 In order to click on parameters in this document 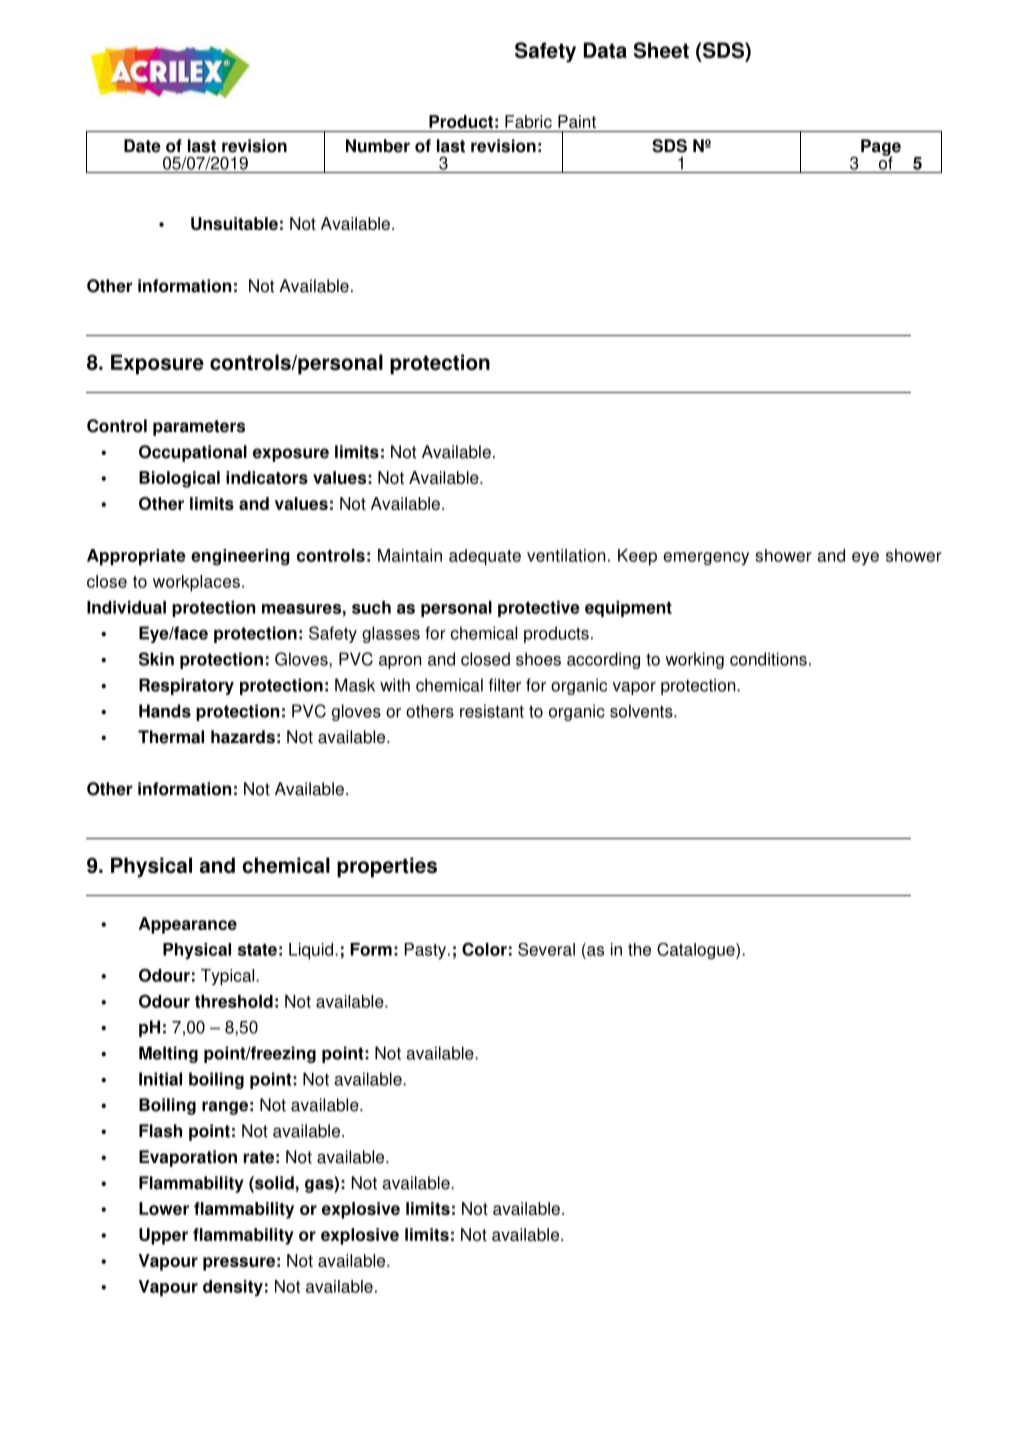, I will do `click(199, 428)`.
